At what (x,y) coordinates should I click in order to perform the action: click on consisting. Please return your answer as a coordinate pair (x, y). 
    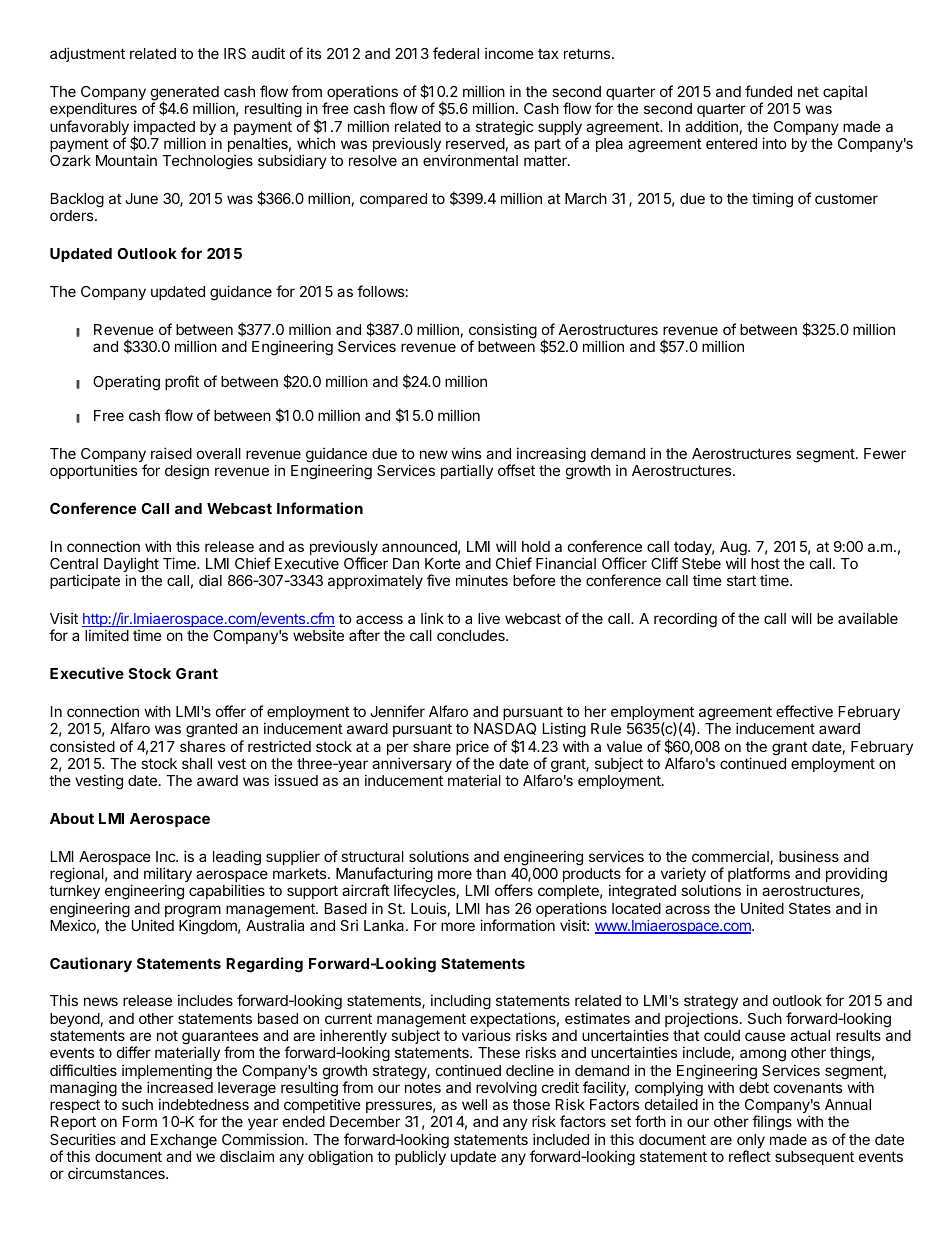
    Looking at the image, I should click on (503, 332).
